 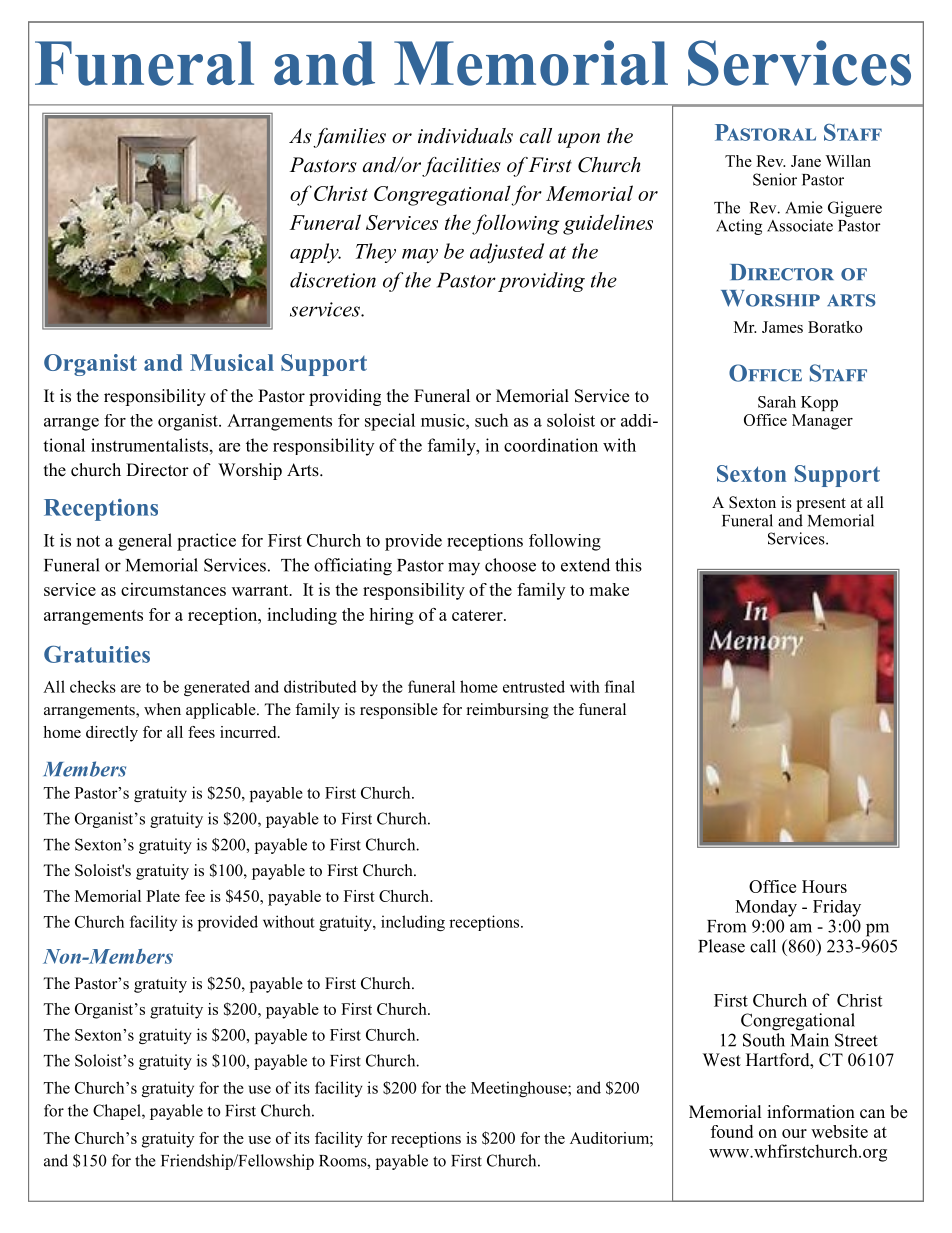 I want to click on information, so click(x=811, y=1112).
